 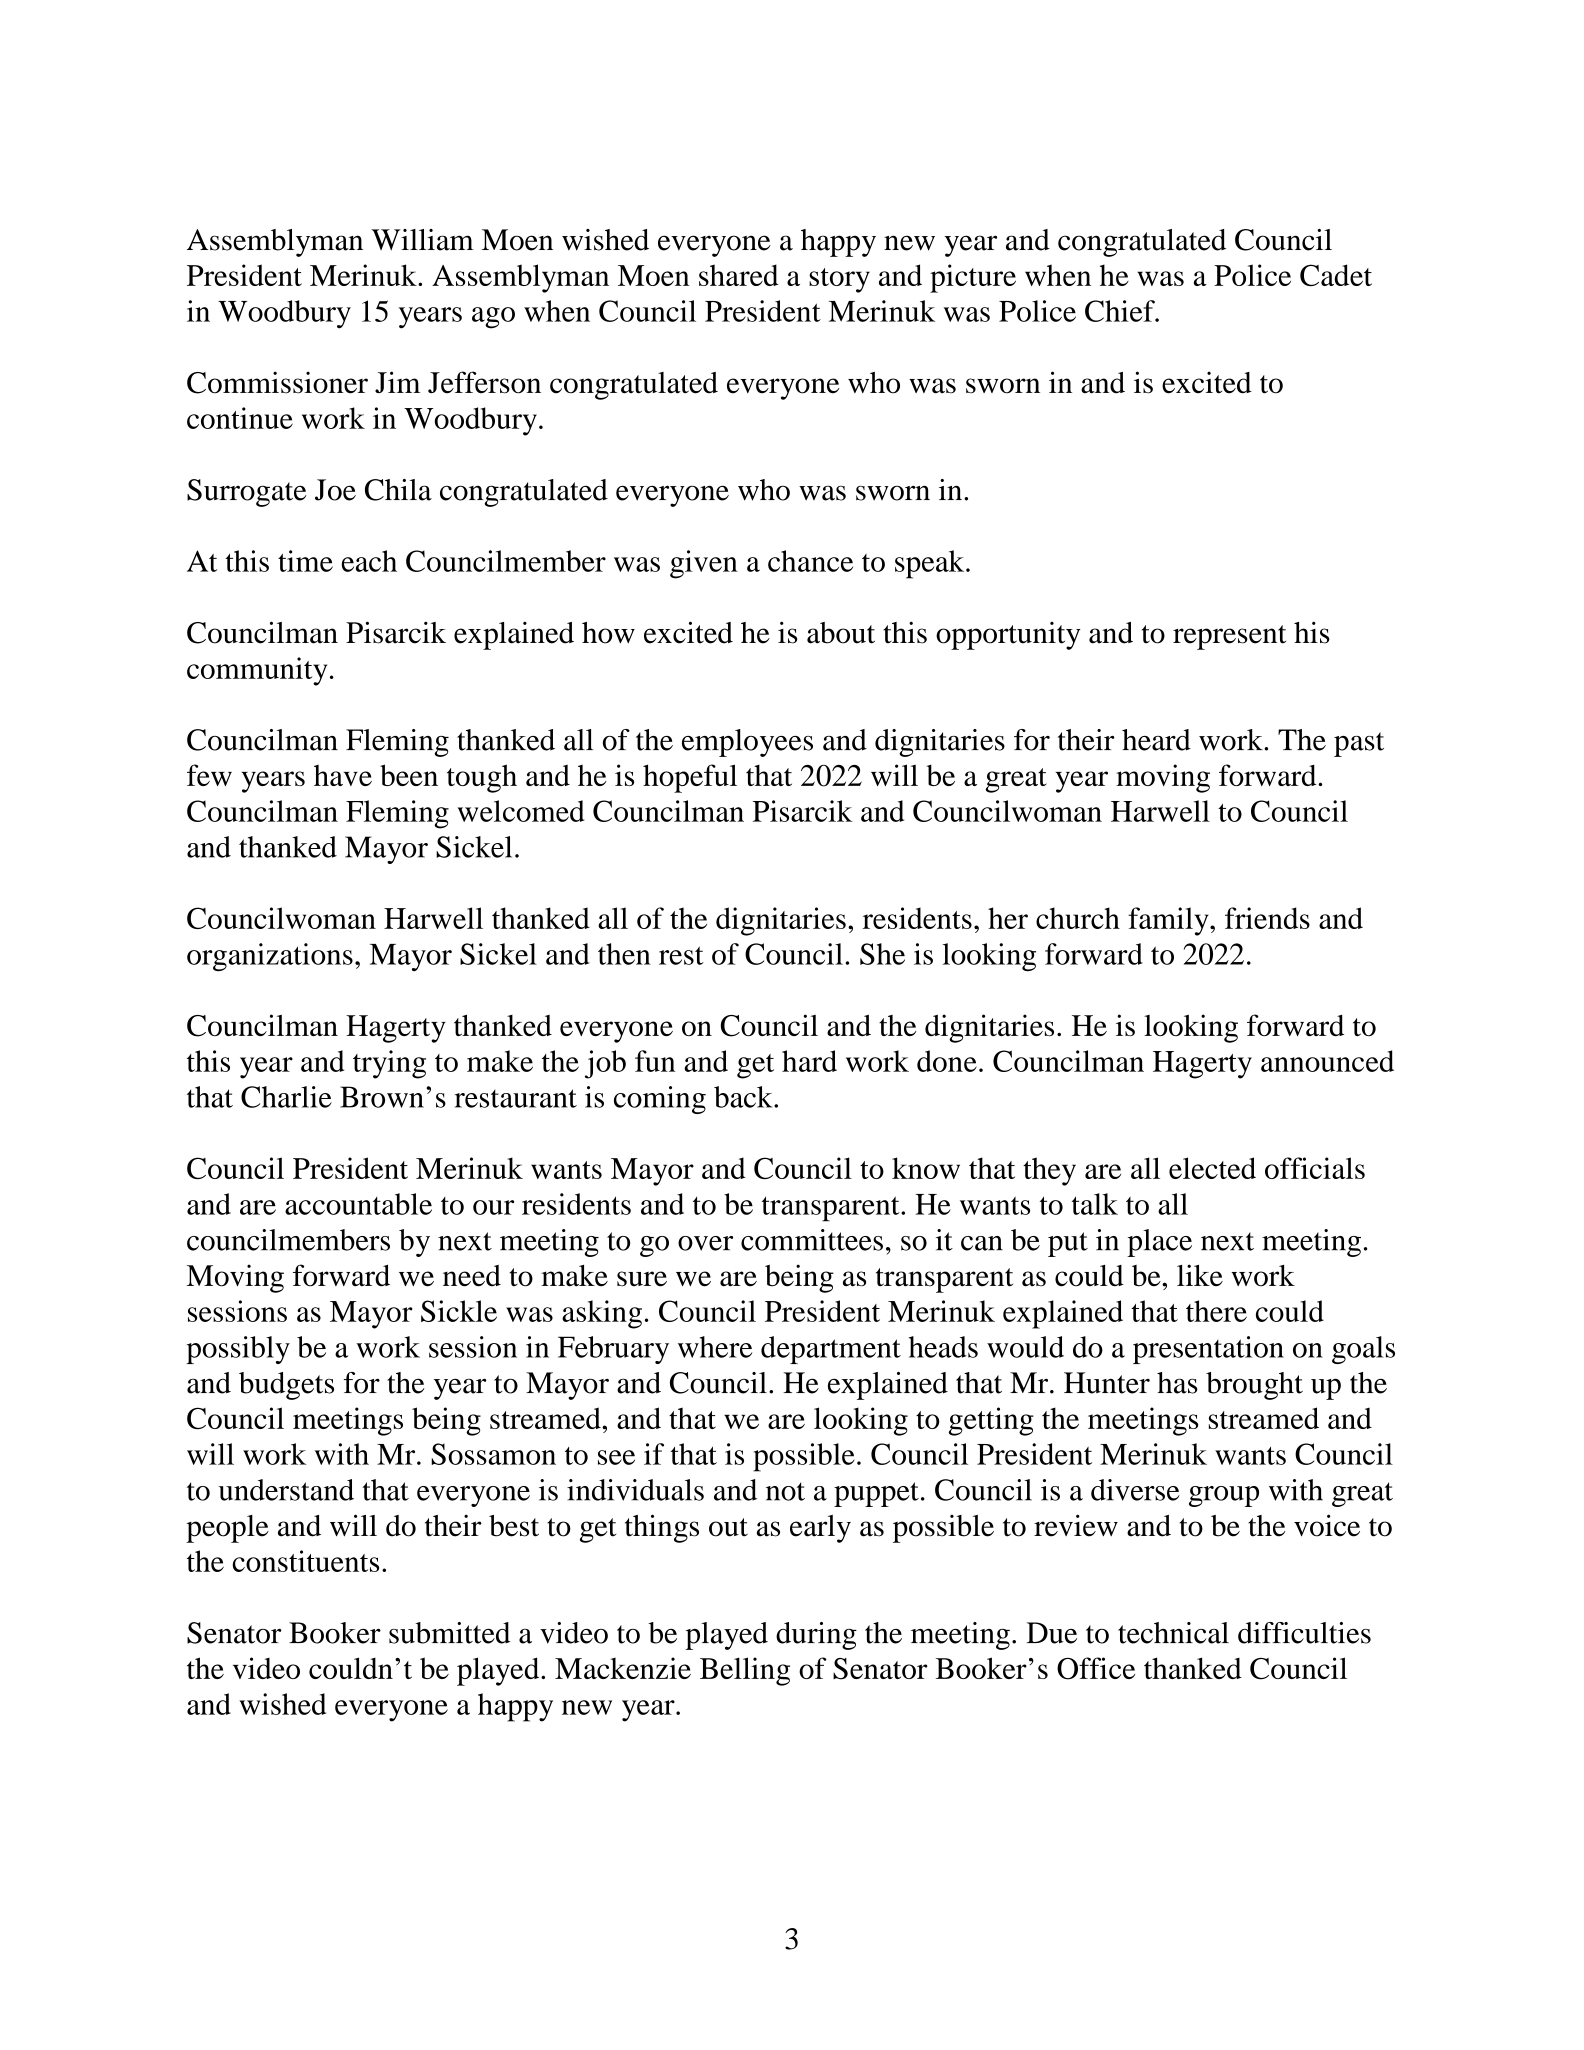 What do you see at coordinates (343, 775) in the screenshot?
I see `have` at bounding box center [343, 775].
